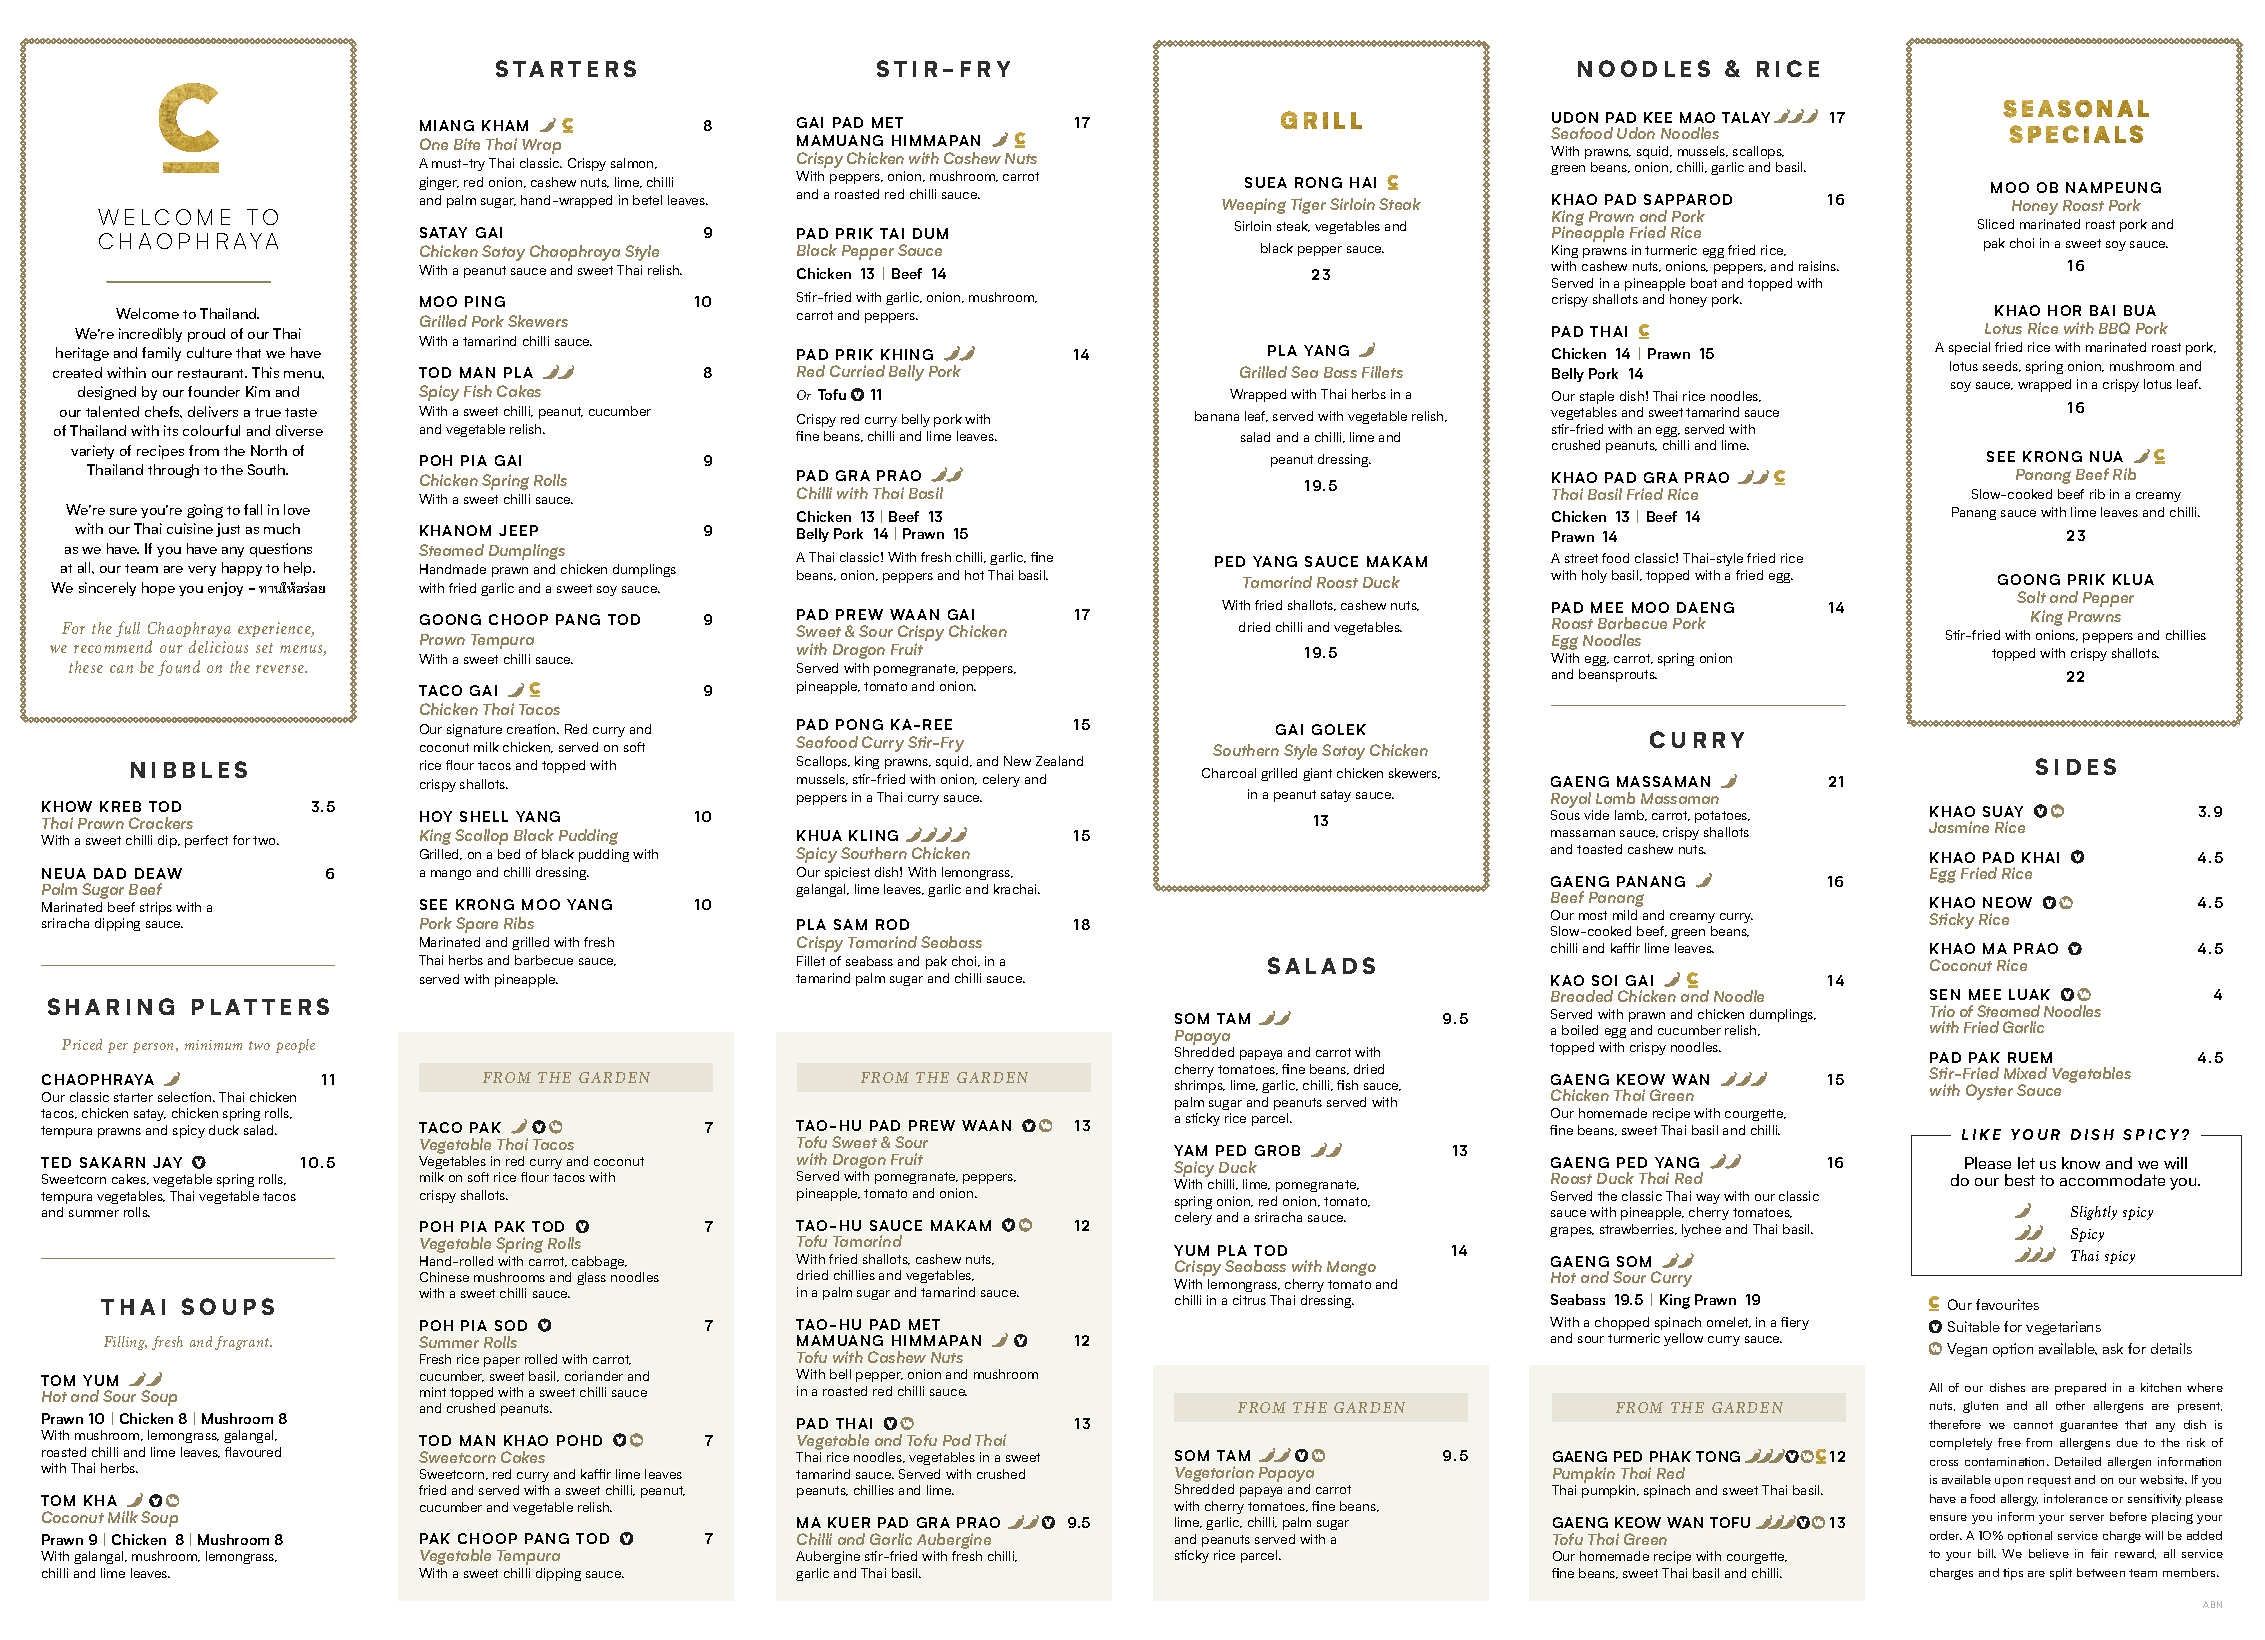 Image resolution: width=2265 pixels, height=1640 pixels. What do you see at coordinates (467, 144) in the screenshot?
I see `Bite` at bounding box center [467, 144].
